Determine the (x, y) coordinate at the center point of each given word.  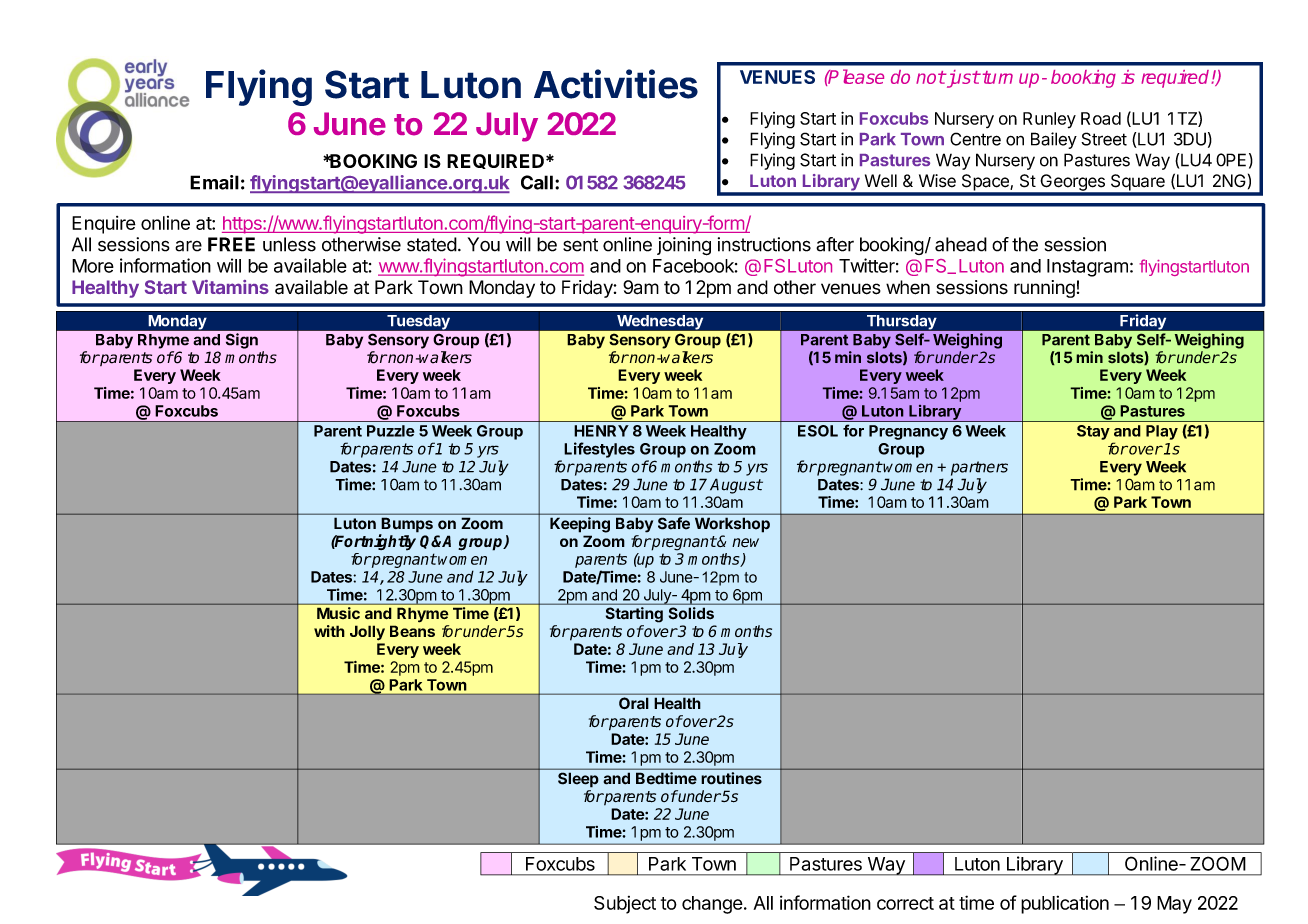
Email (214, 182)
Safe (674, 523)
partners (979, 468)
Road (1101, 118)
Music (338, 613)
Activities (616, 84)
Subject (625, 905)
